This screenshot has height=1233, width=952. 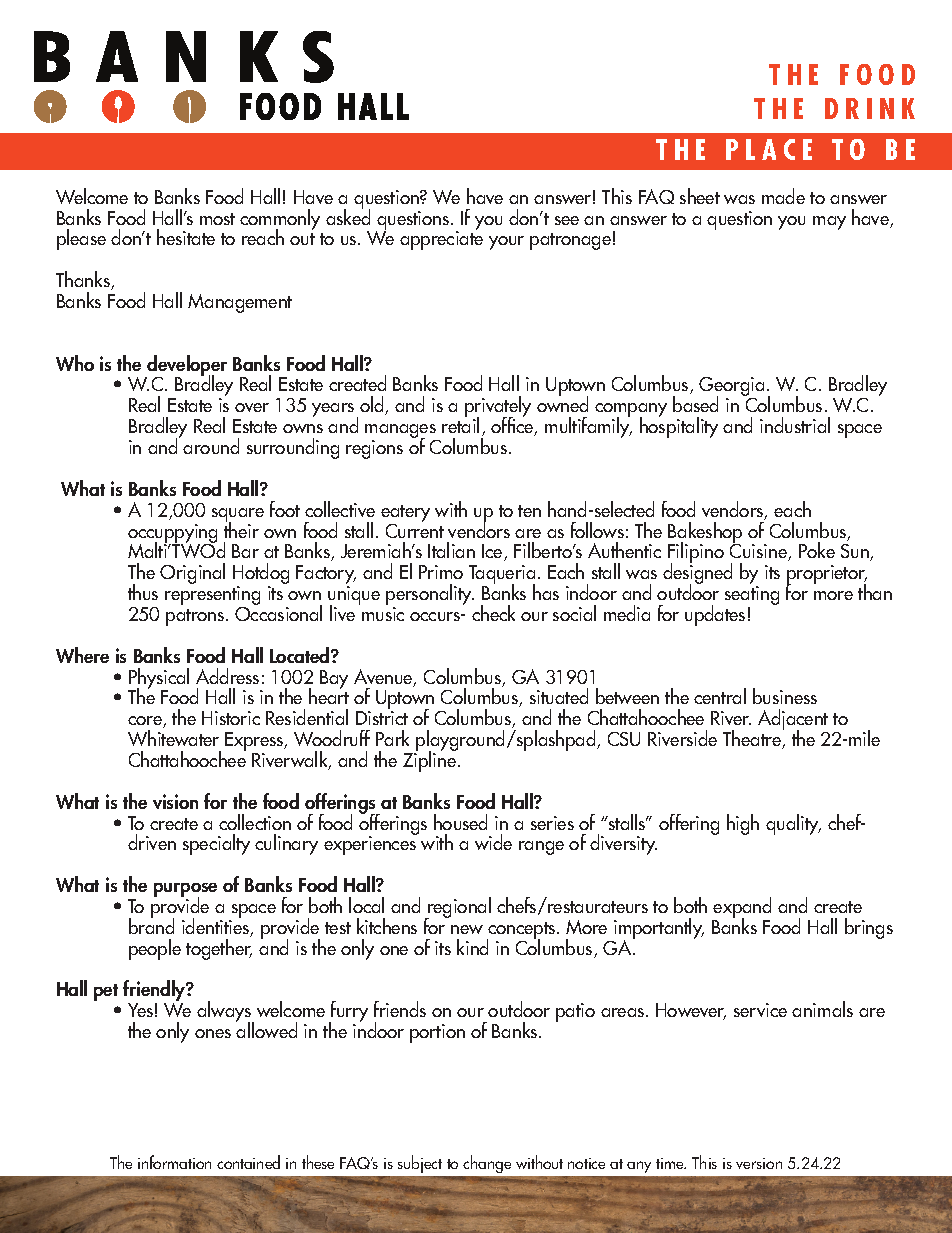 I want to click on see, so click(x=567, y=220).
